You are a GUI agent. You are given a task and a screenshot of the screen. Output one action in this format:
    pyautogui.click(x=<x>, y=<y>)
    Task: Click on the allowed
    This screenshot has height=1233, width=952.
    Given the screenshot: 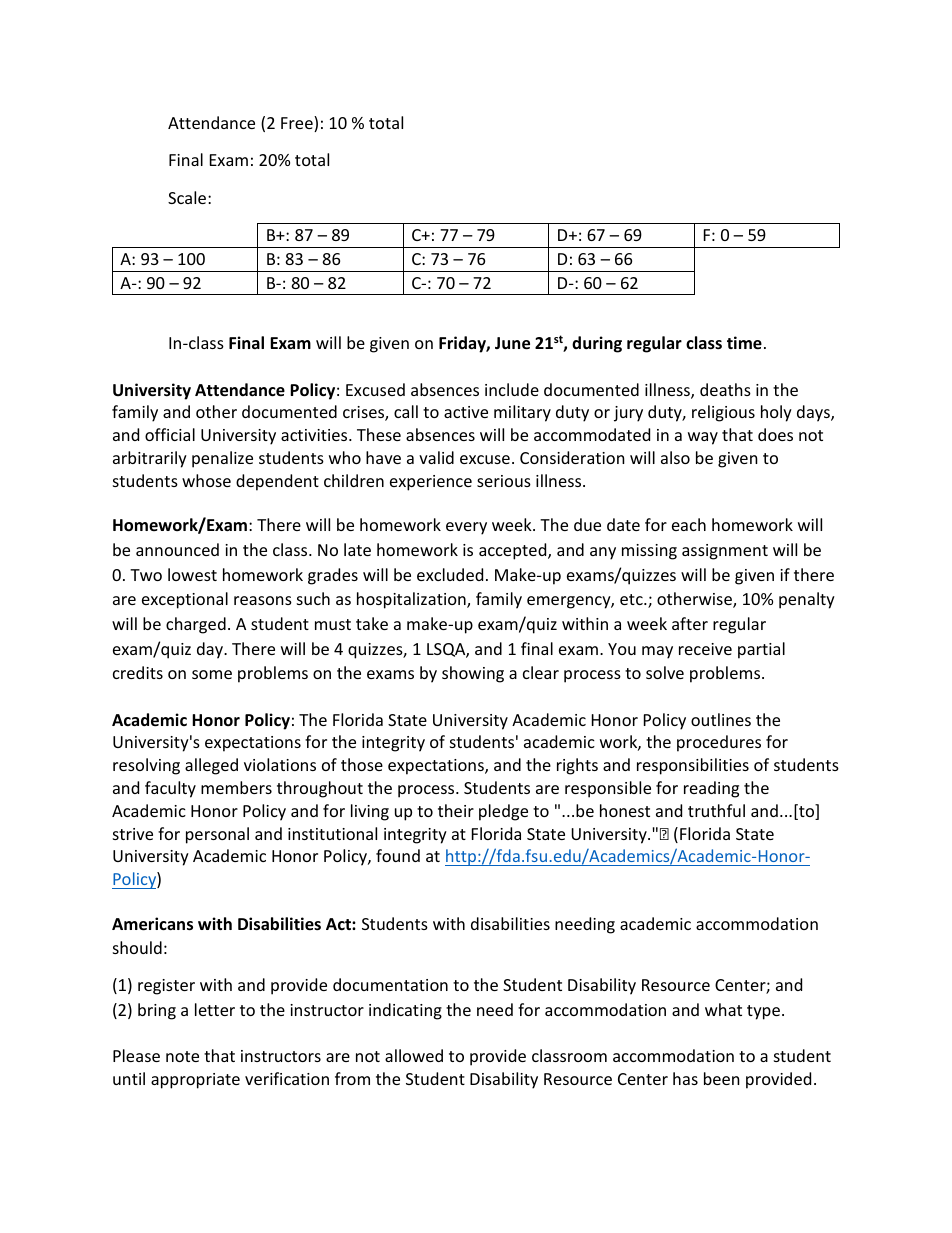 What is the action you would take?
    pyautogui.click(x=414, y=1055)
